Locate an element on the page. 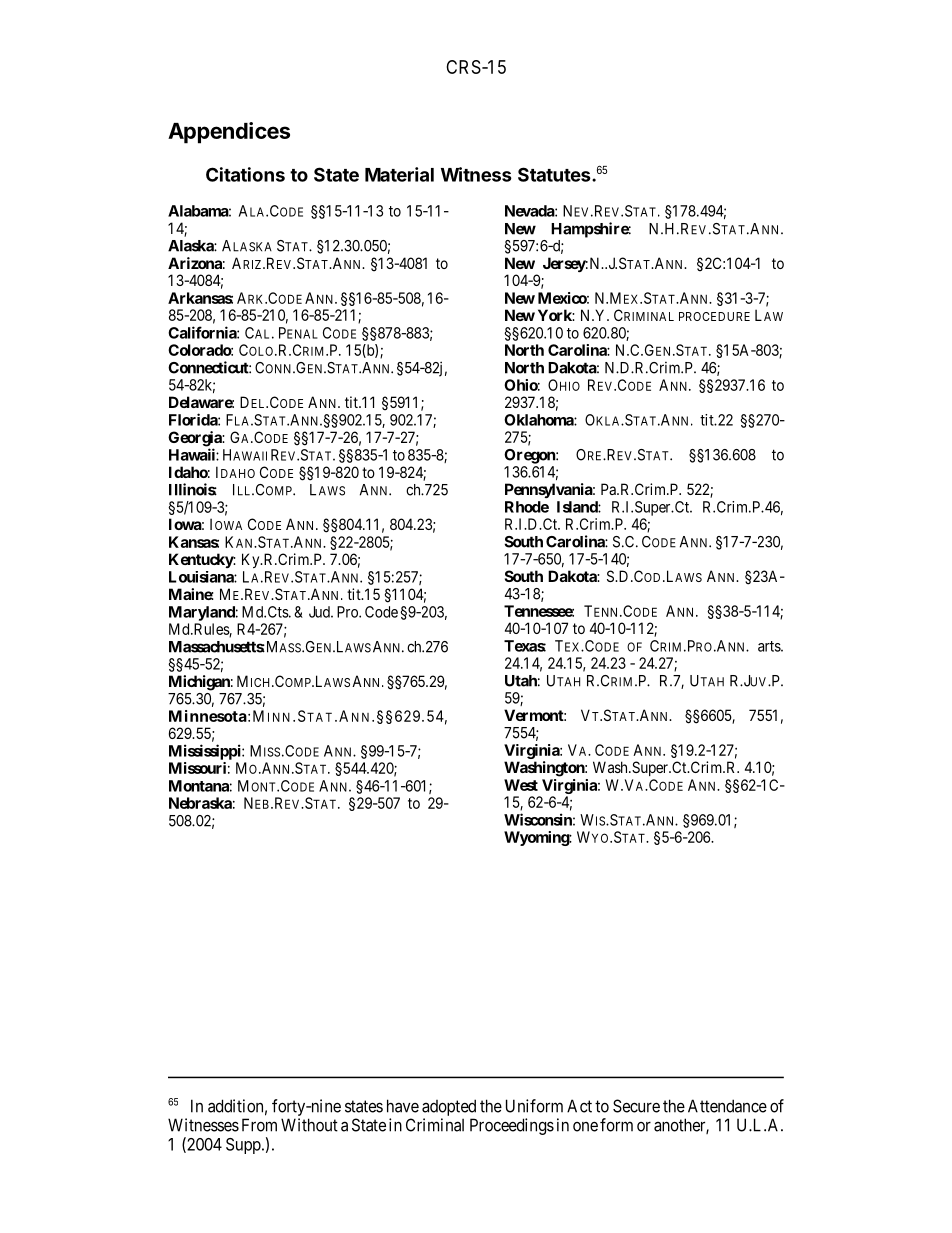  have is located at coordinates (403, 1106).
